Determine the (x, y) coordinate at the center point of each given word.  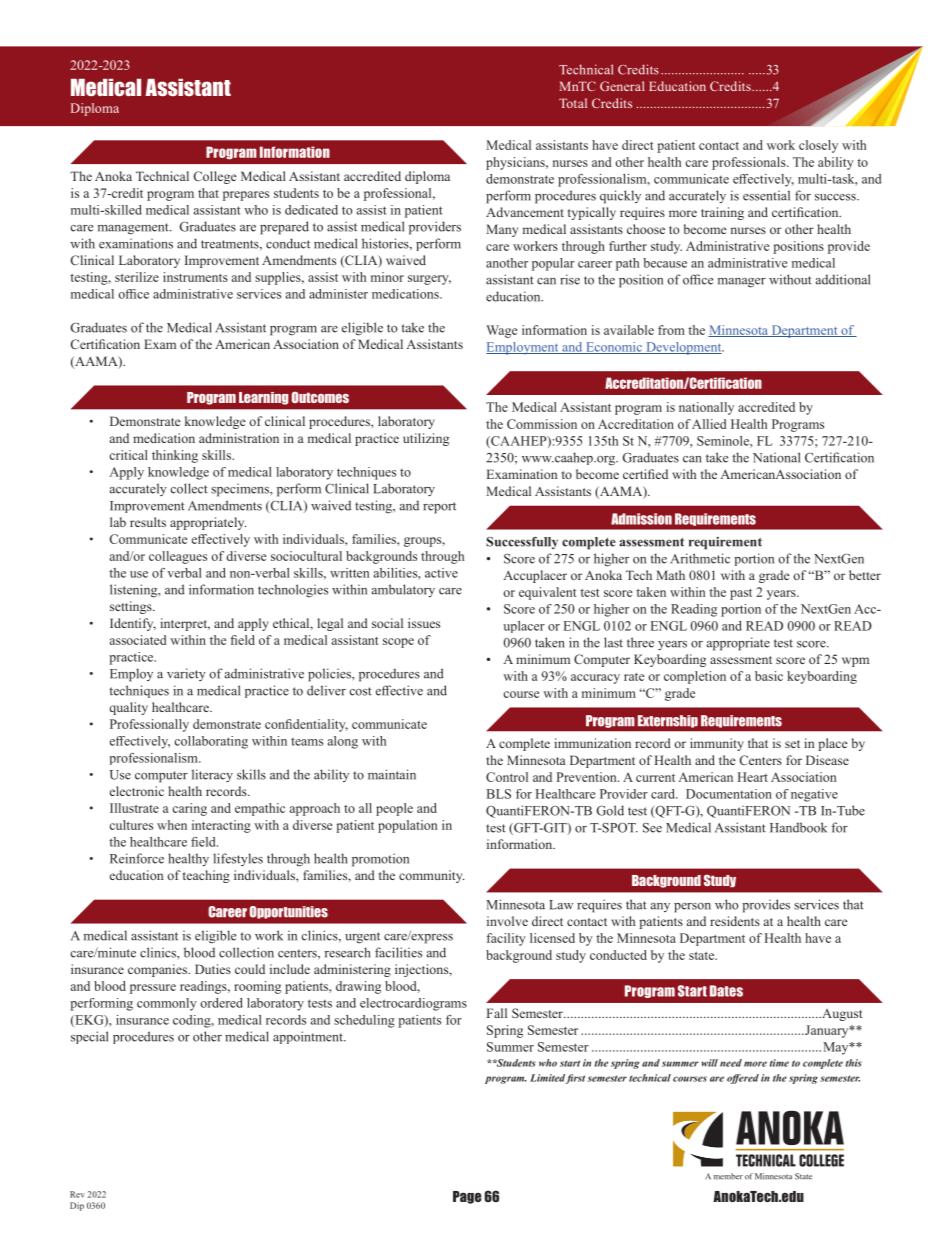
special (89, 1037)
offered (743, 1079)
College (215, 177)
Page (467, 1197)
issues (424, 623)
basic (769, 676)
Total (573, 103)
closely (818, 146)
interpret (185, 624)
